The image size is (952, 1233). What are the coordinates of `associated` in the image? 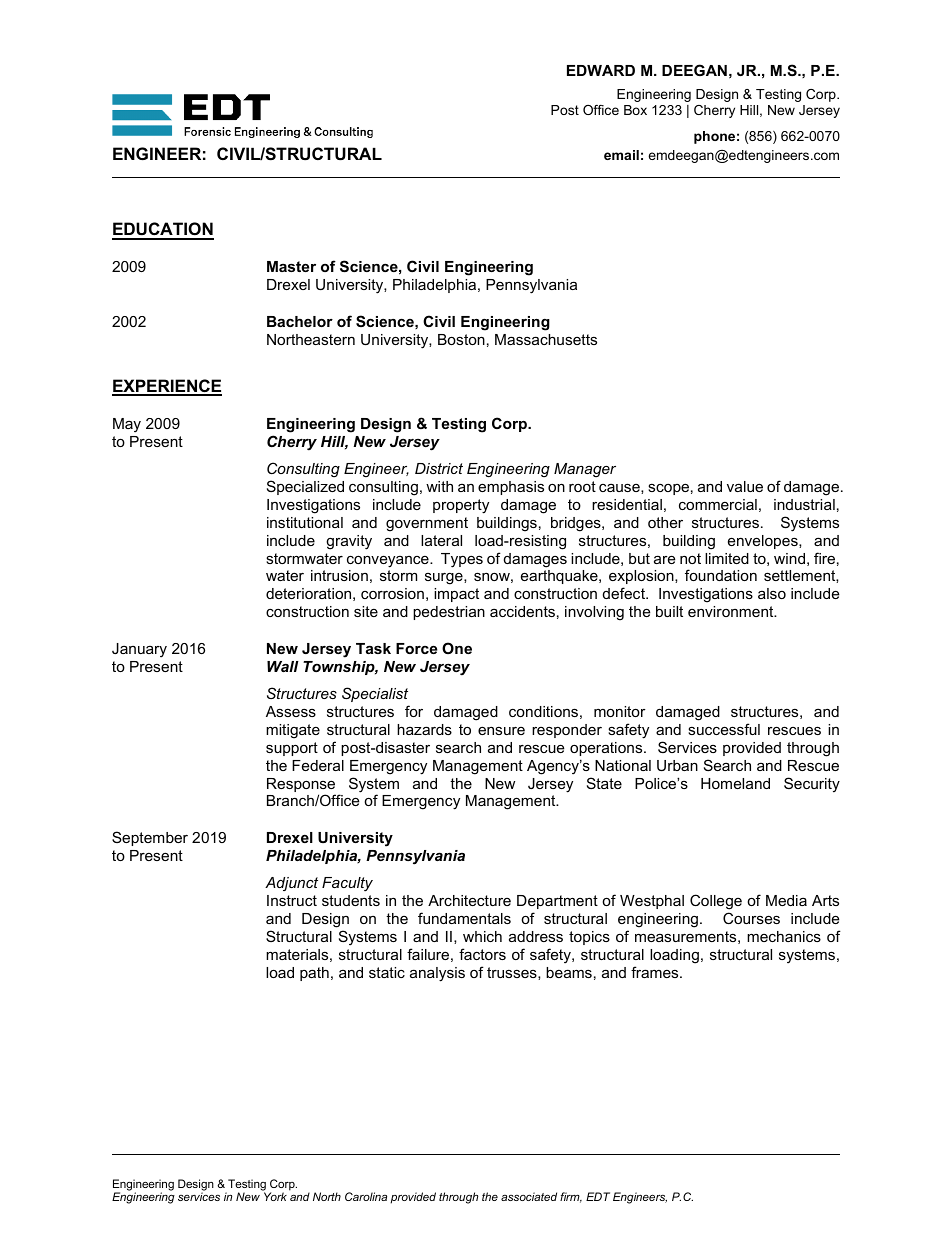 It's located at (529, 1196).
